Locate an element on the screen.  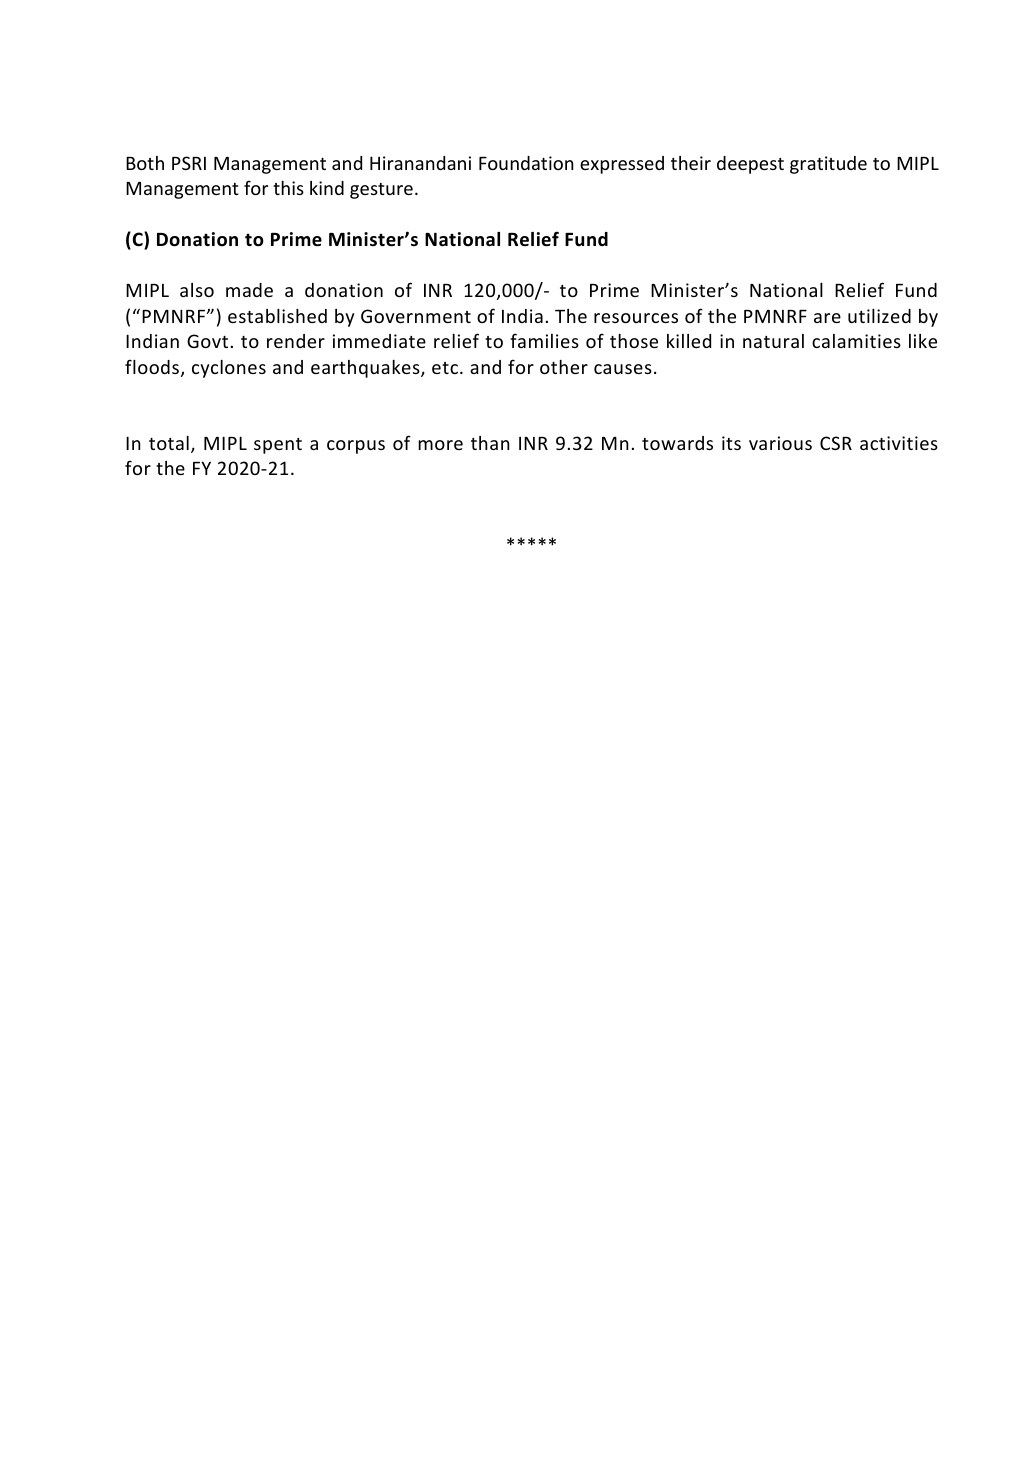
gratitude is located at coordinates (828, 165).
